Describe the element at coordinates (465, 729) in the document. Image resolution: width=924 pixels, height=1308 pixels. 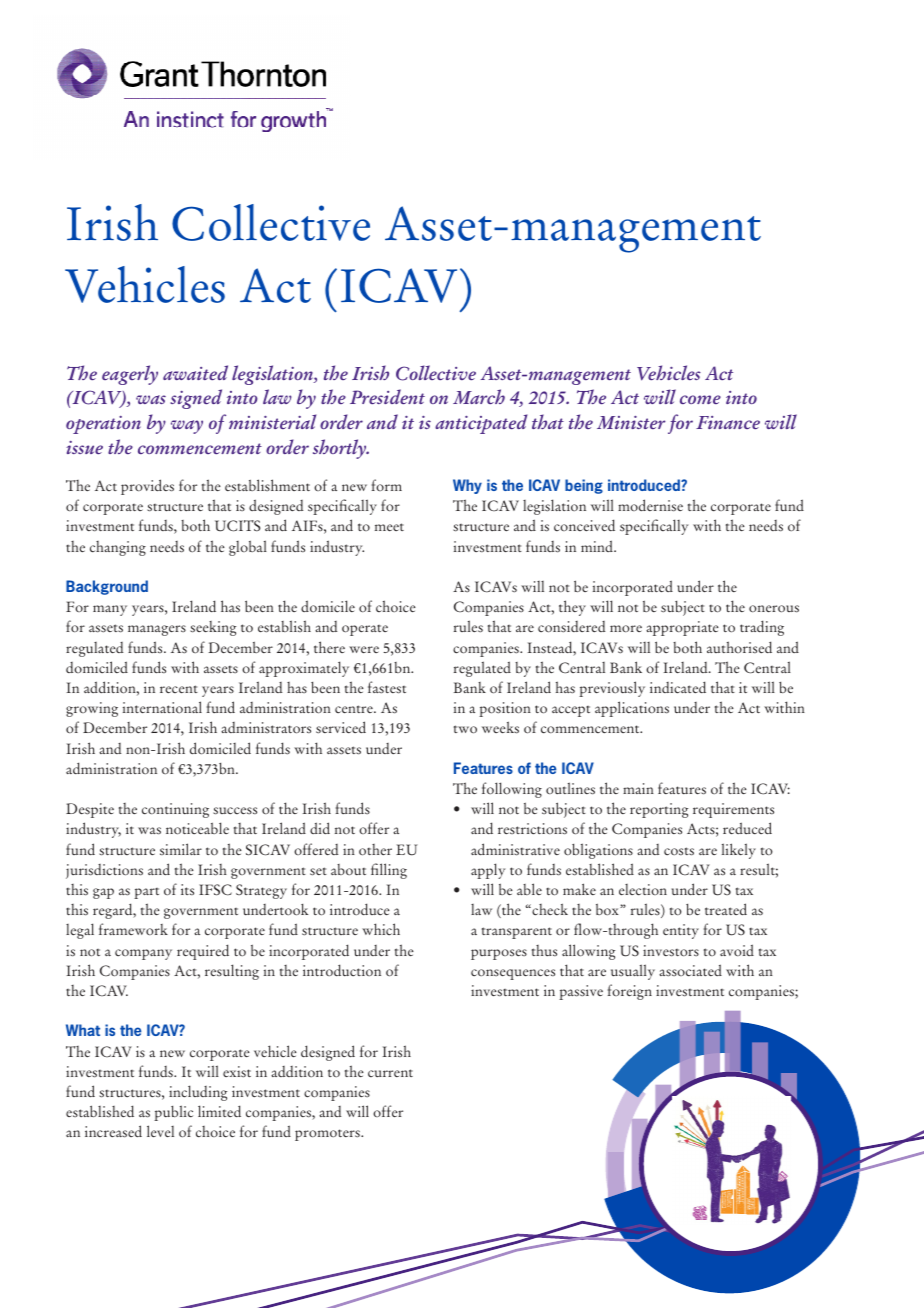
I see `two` at that location.
